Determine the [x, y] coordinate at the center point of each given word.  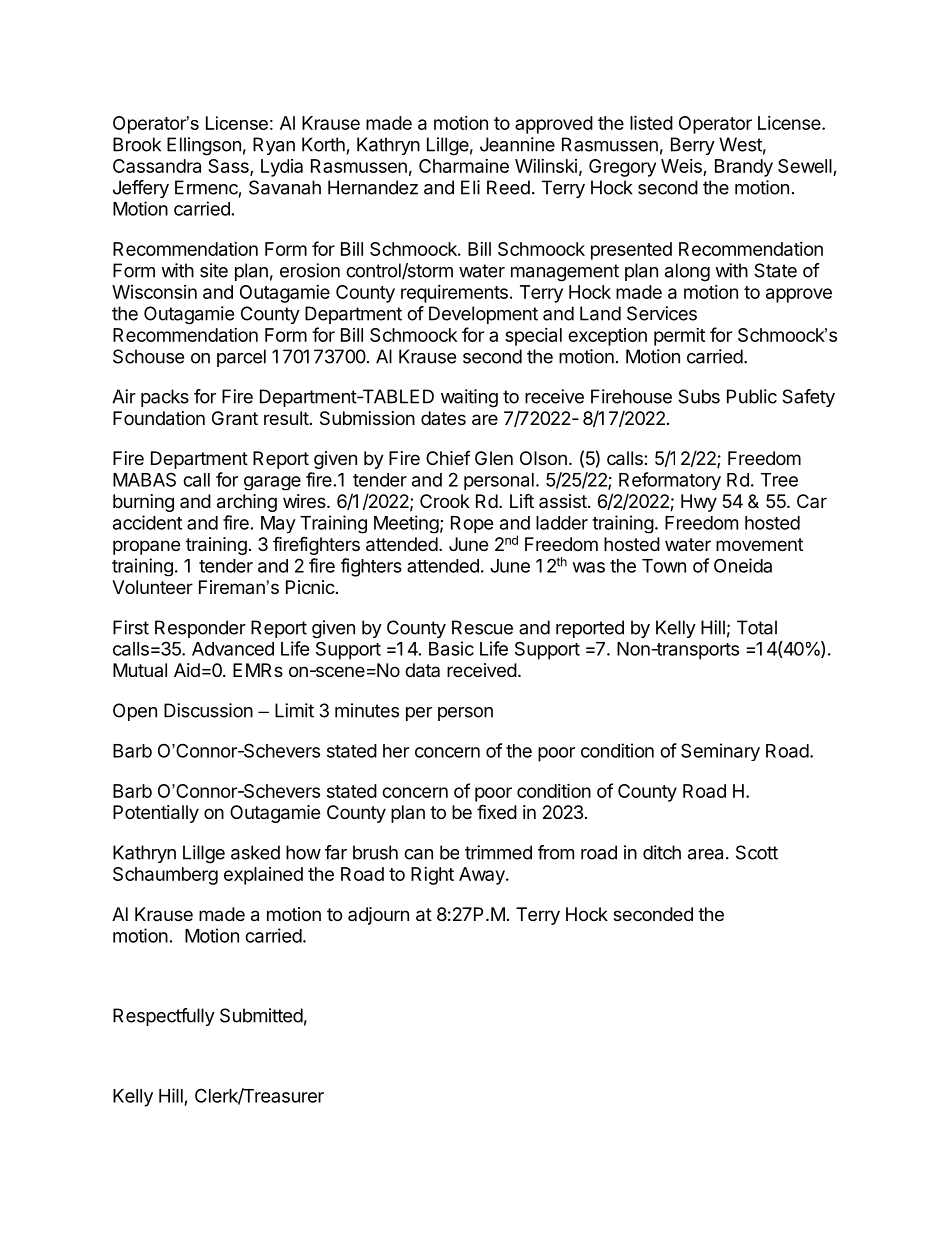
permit [679, 337]
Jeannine [517, 144]
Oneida [743, 565]
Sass [229, 167]
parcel [241, 358]
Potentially [156, 814]
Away [483, 876]
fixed [497, 811]
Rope [472, 524]
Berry [693, 146]
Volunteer [152, 587]
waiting [469, 398]
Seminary [720, 752]
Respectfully [164, 1017]
